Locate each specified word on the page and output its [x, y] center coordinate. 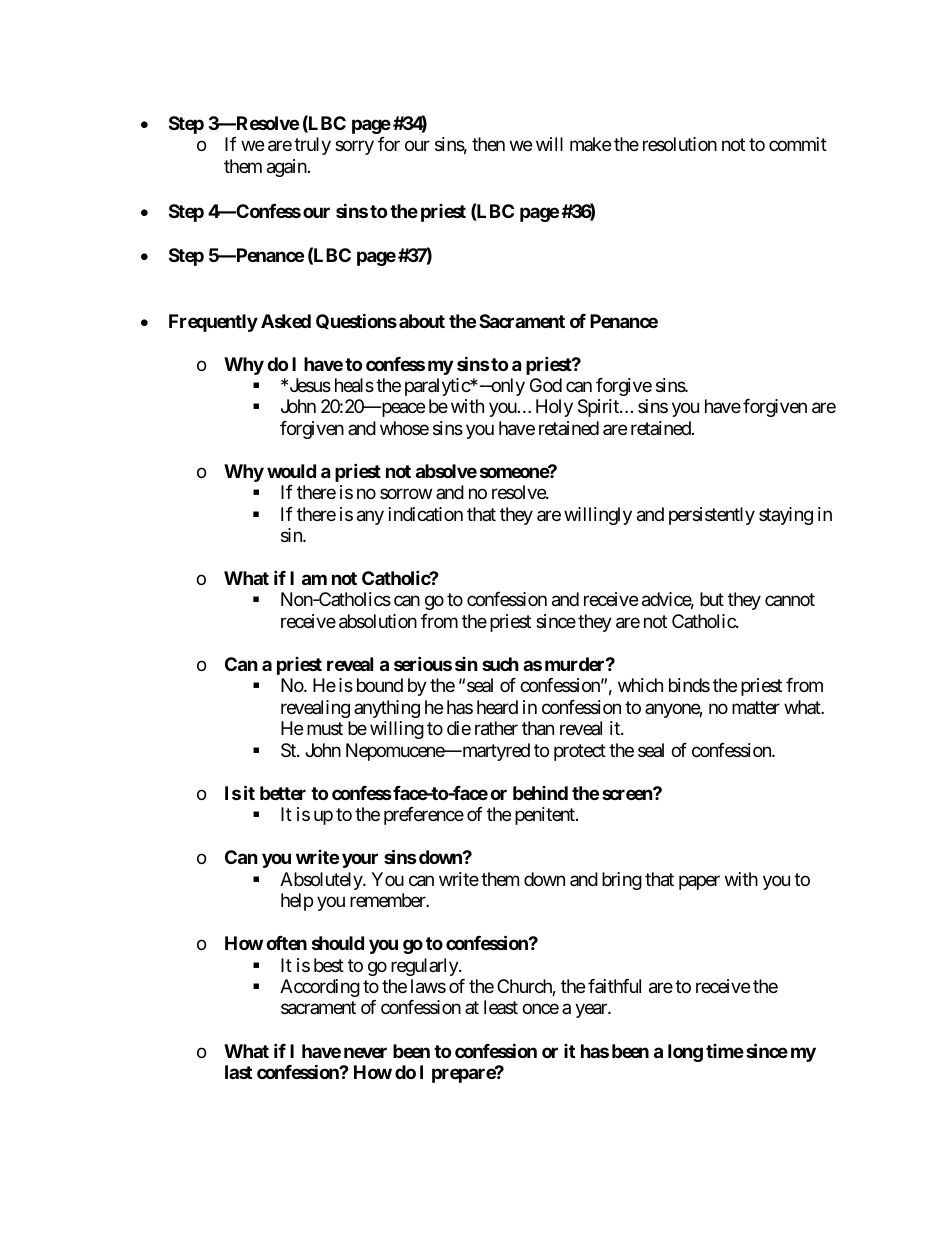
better [283, 793]
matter [756, 708]
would [291, 471]
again [288, 168]
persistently [712, 516]
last [238, 1072]
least [501, 1007]
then [488, 144]
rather [496, 728]
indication [426, 514]
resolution [680, 144]
